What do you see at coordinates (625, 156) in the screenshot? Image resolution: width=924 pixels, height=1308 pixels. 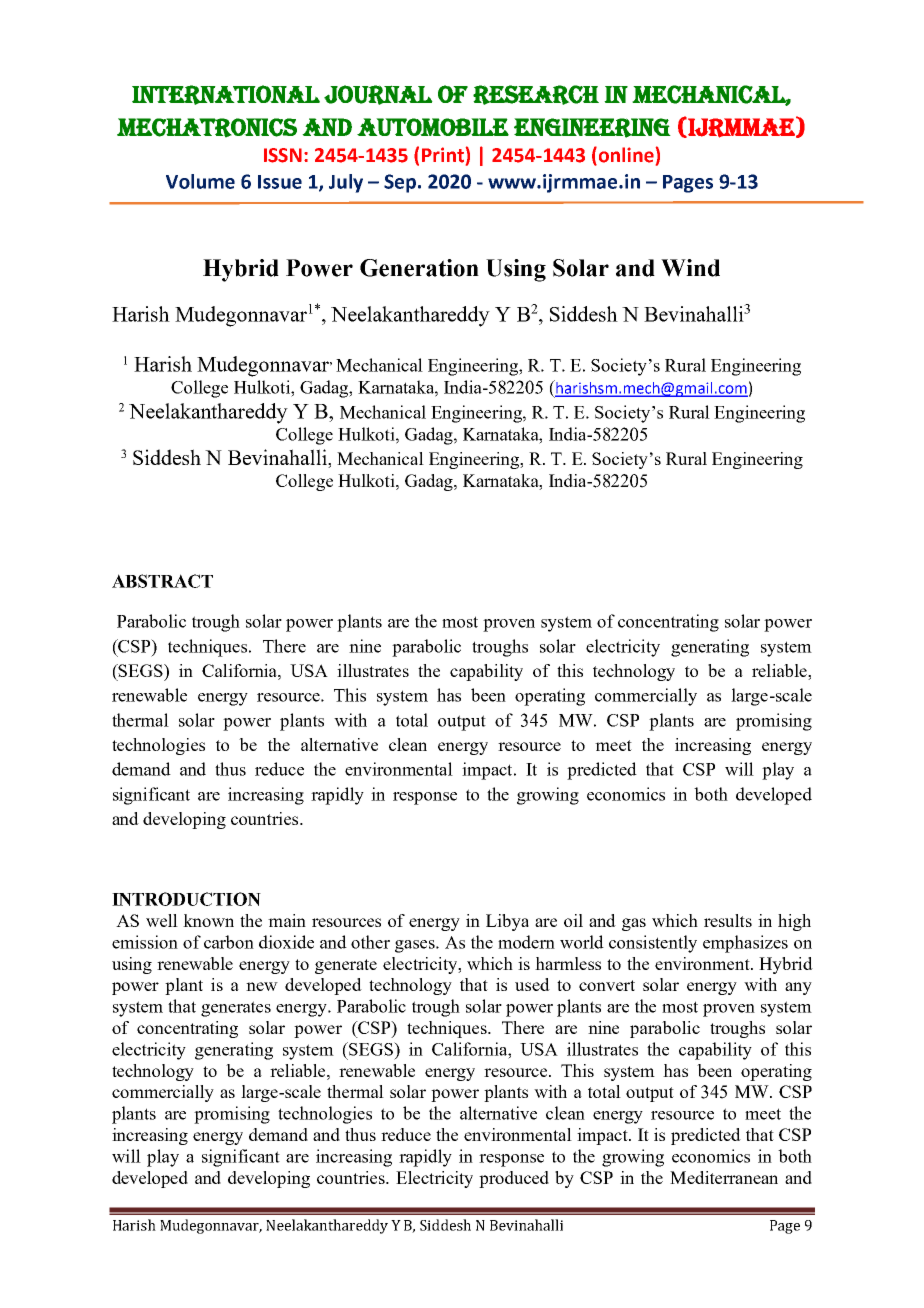 I see `online` at bounding box center [625, 156].
